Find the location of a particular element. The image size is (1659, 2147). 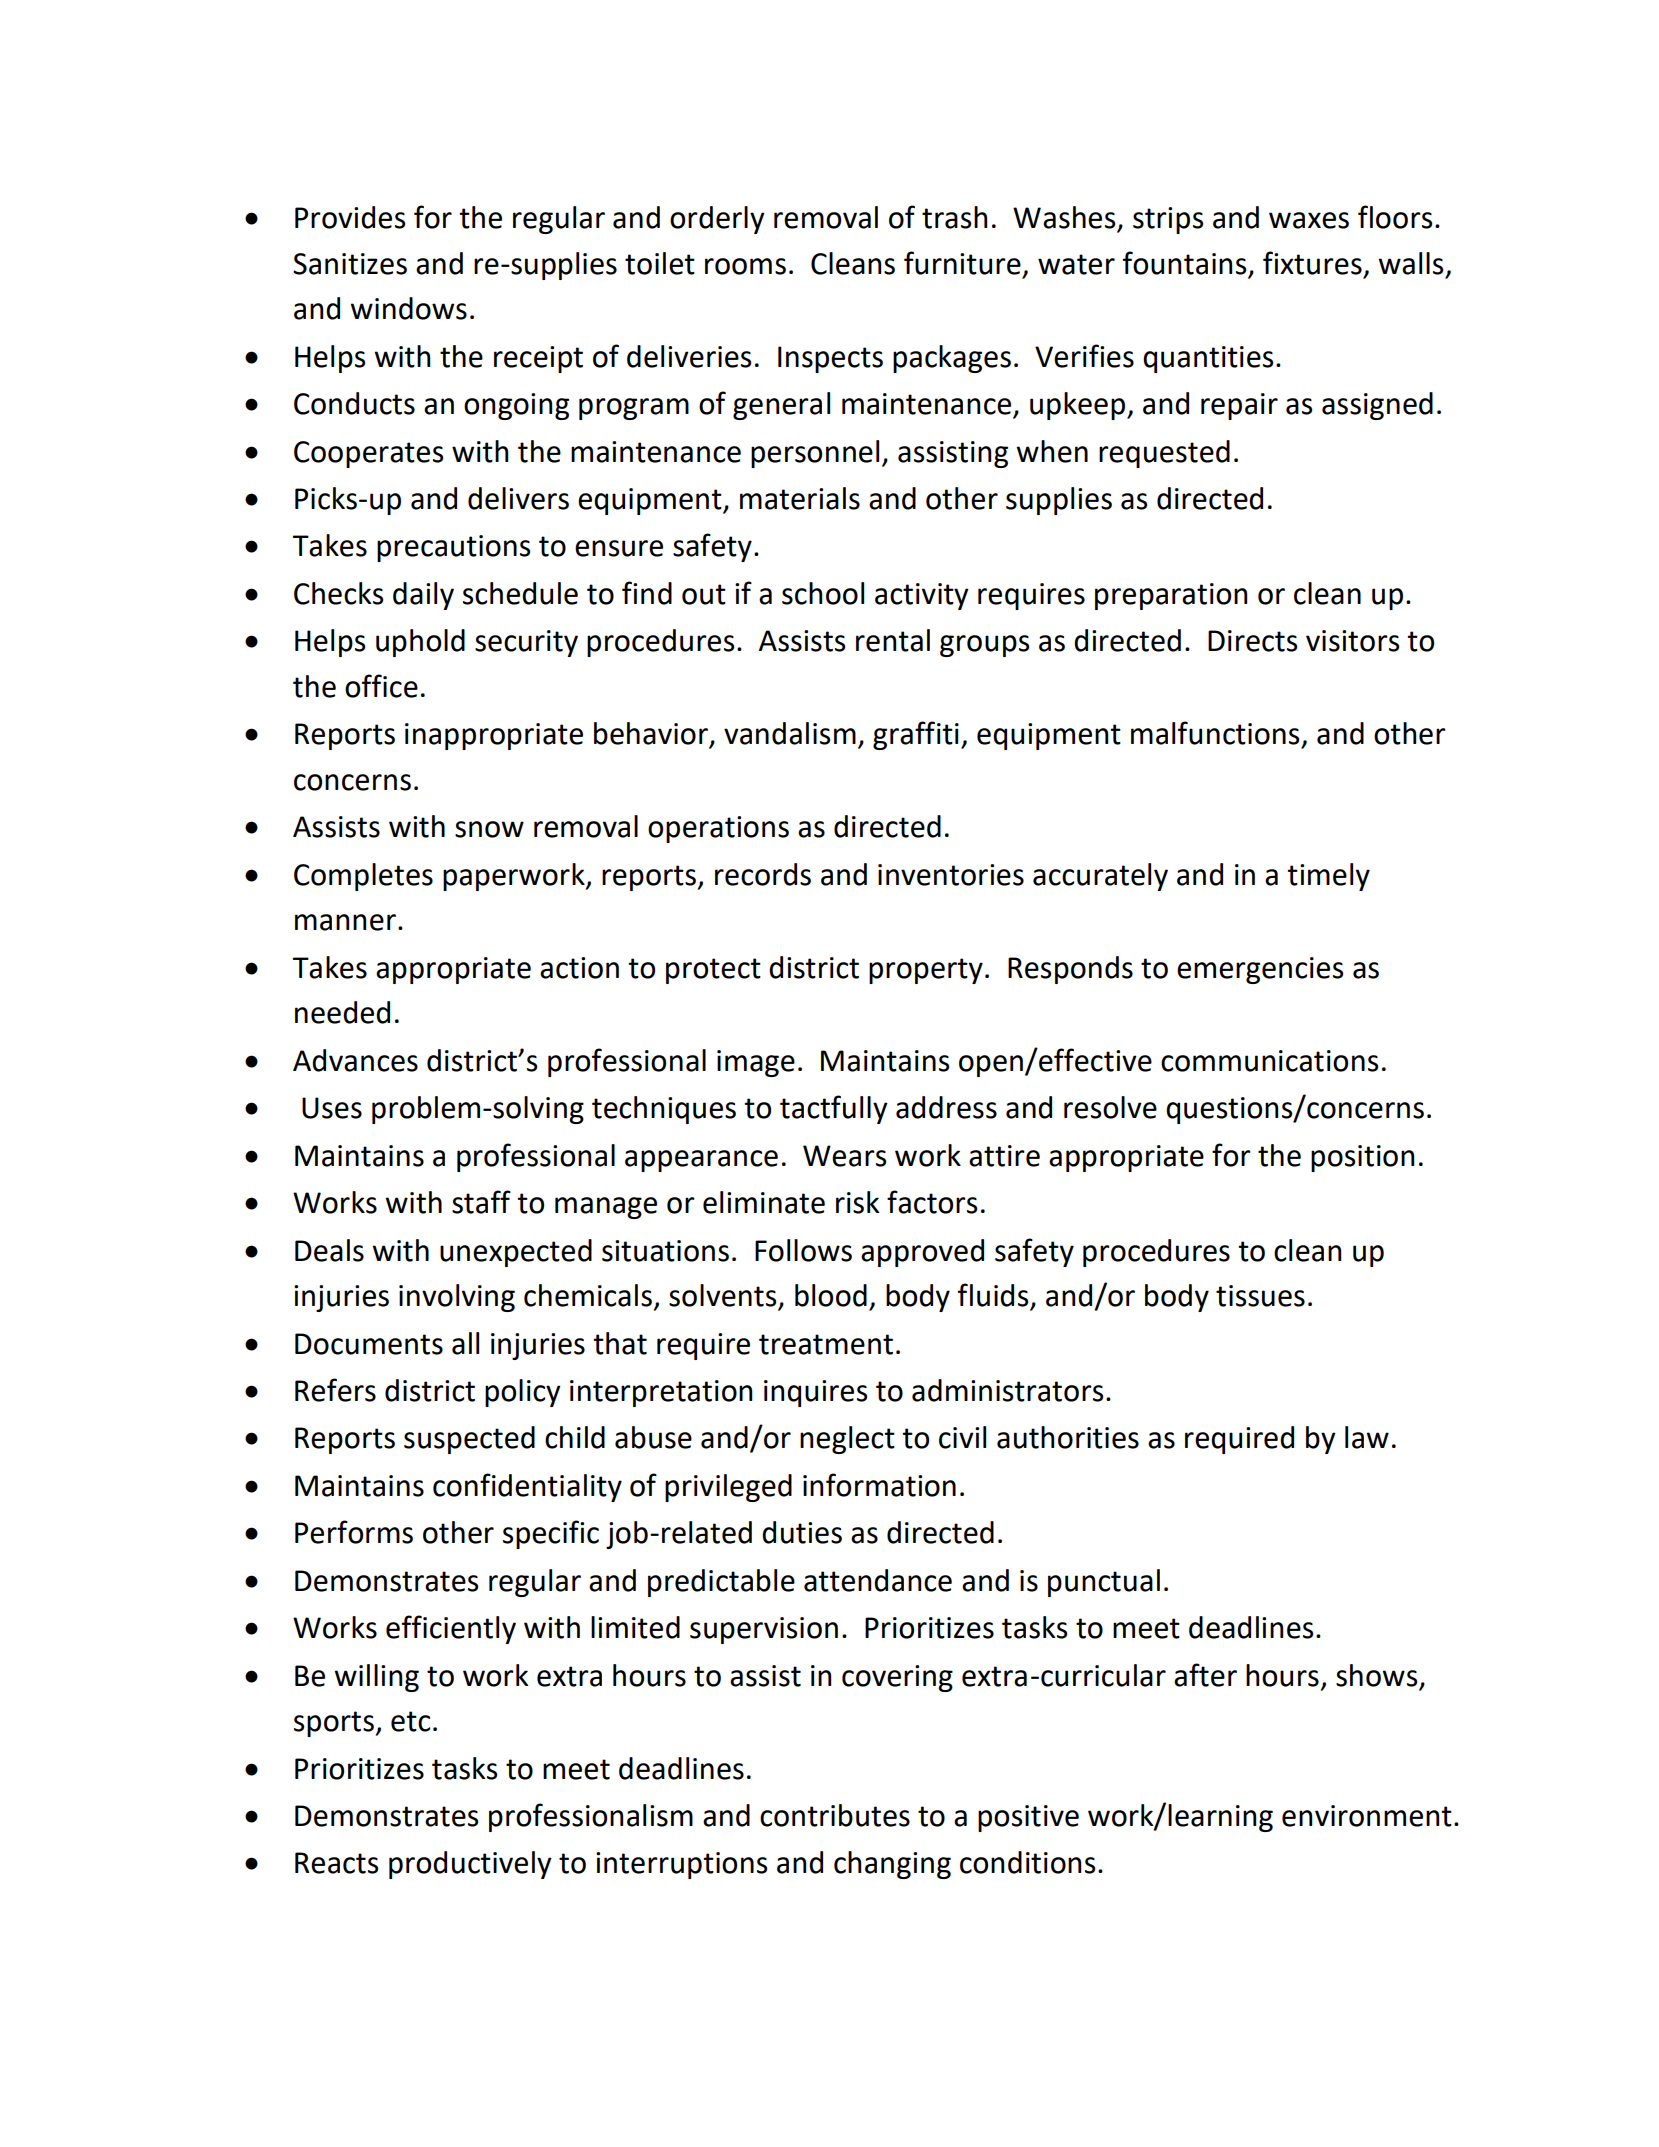

fixtures is located at coordinates (1312, 263).
